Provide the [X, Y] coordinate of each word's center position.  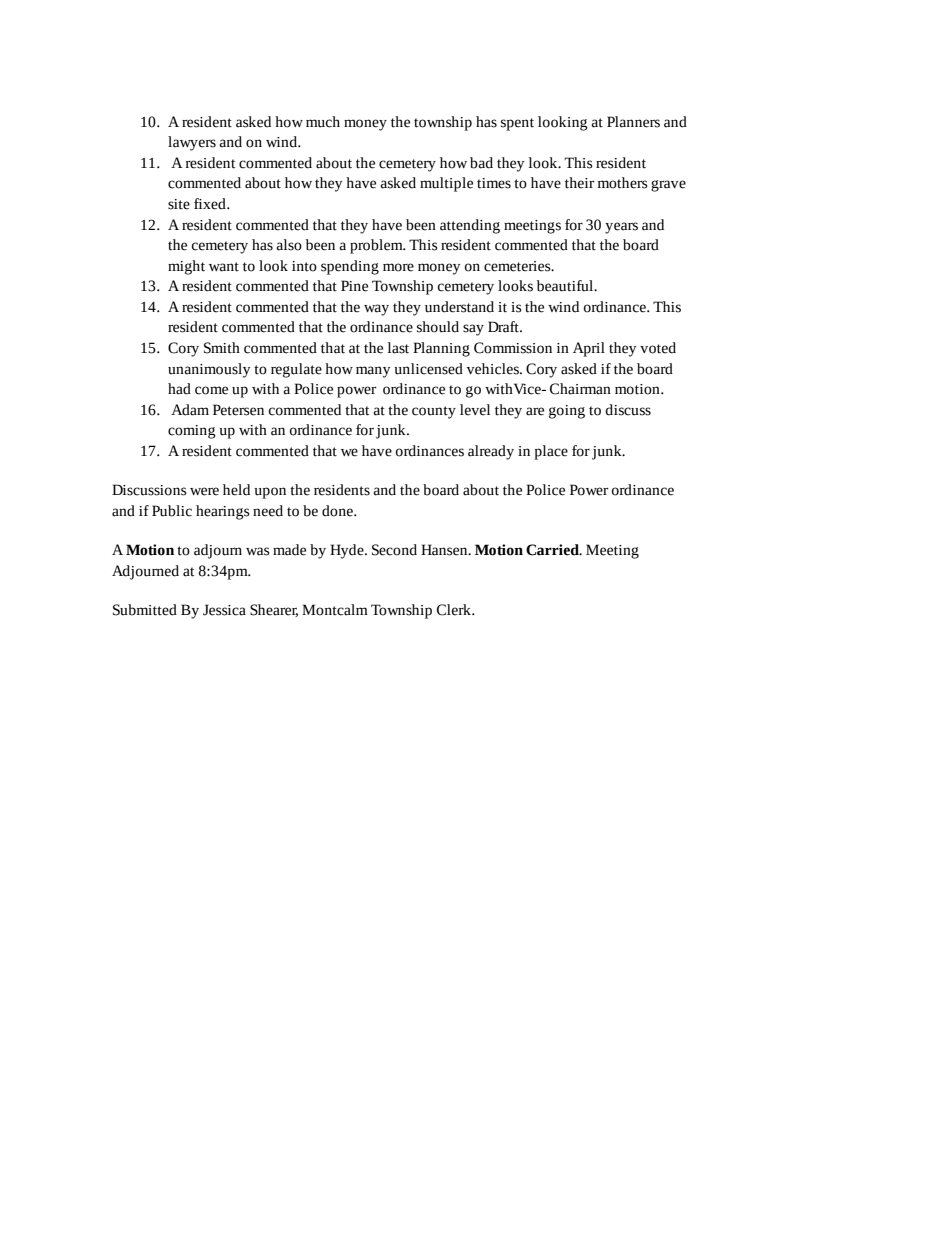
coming [192, 432]
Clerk [455, 610]
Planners [633, 122]
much [323, 122]
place [551, 452]
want [224, 267]
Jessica [224, 610]
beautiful [566, 286]
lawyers [192, 143]
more [398, 267]
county [434, 412]
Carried [553, 550]
